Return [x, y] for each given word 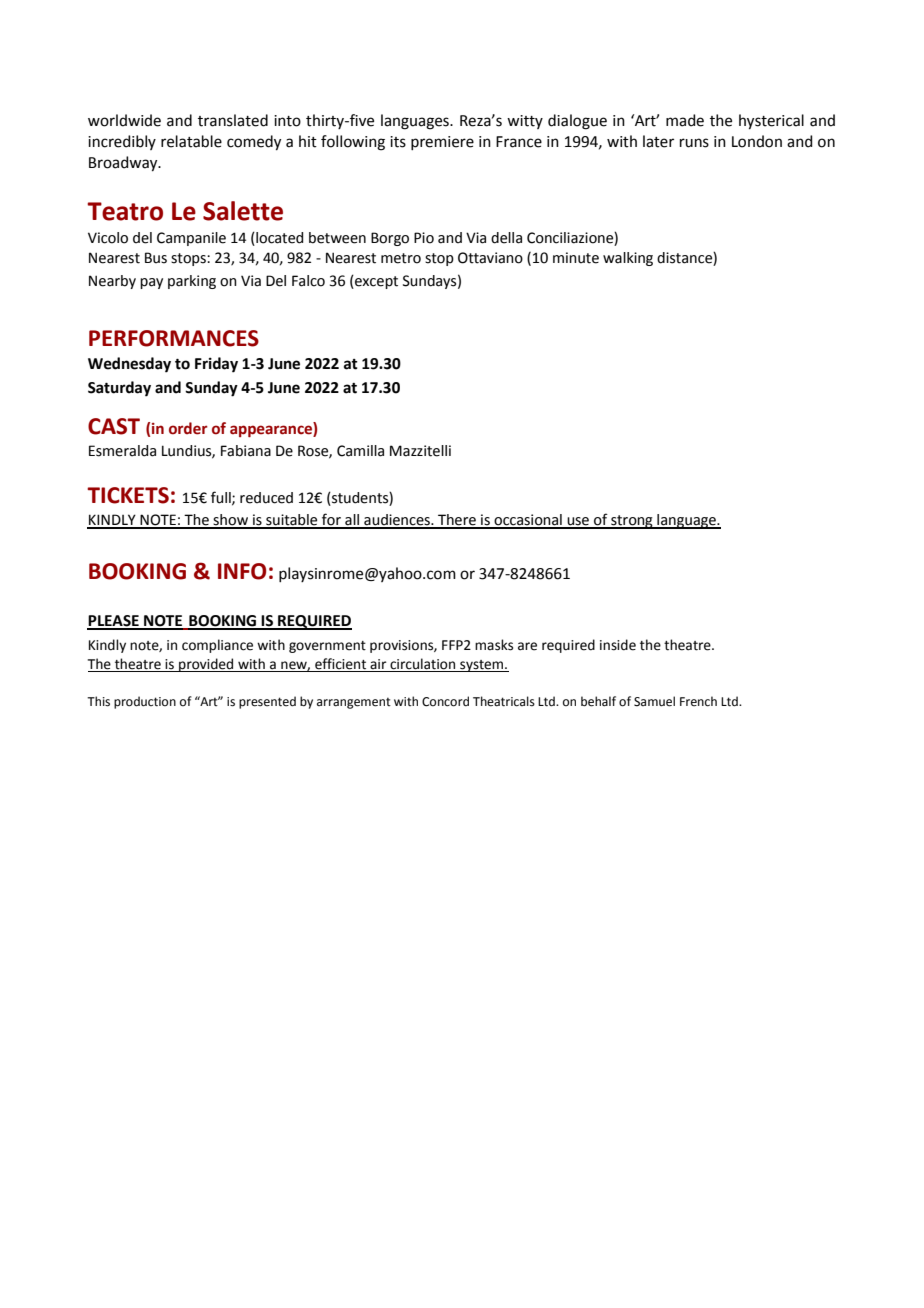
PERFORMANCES [174, 338]
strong [632, 522]
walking [628, 259]
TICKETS [128, 495]
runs [694, 143]
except [375, 282]
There [457, 521]
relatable [191, 141]
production [145, 702]
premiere [442, 143]
